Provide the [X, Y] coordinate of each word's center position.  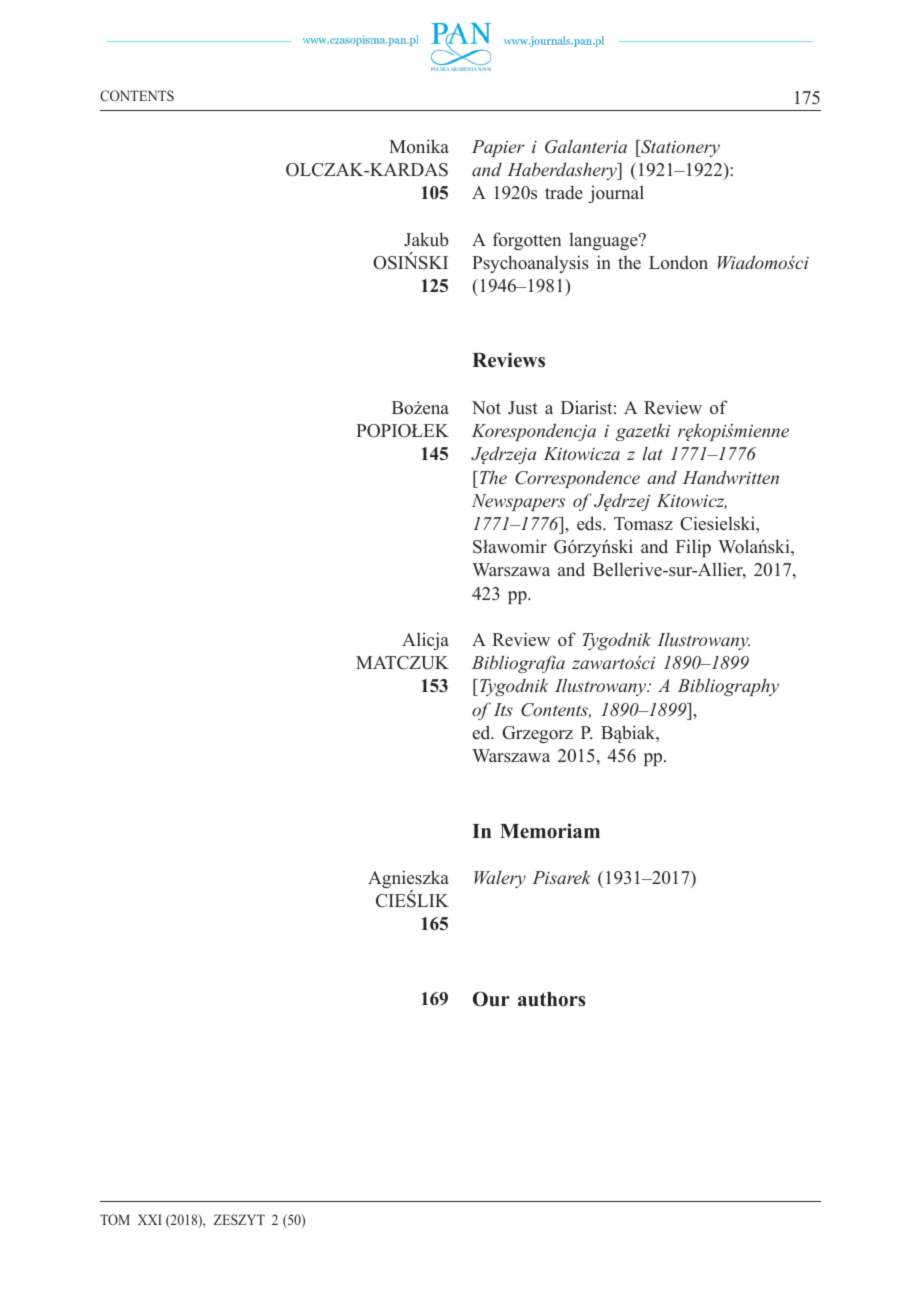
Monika [419, 146]
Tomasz [643, 524]
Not [486, 408]
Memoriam [550, 831]
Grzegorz [537, 734]
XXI [150, 1219]
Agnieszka [408, 880]
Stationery [679, 148]
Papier [498, 148]
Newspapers [518, 502]
